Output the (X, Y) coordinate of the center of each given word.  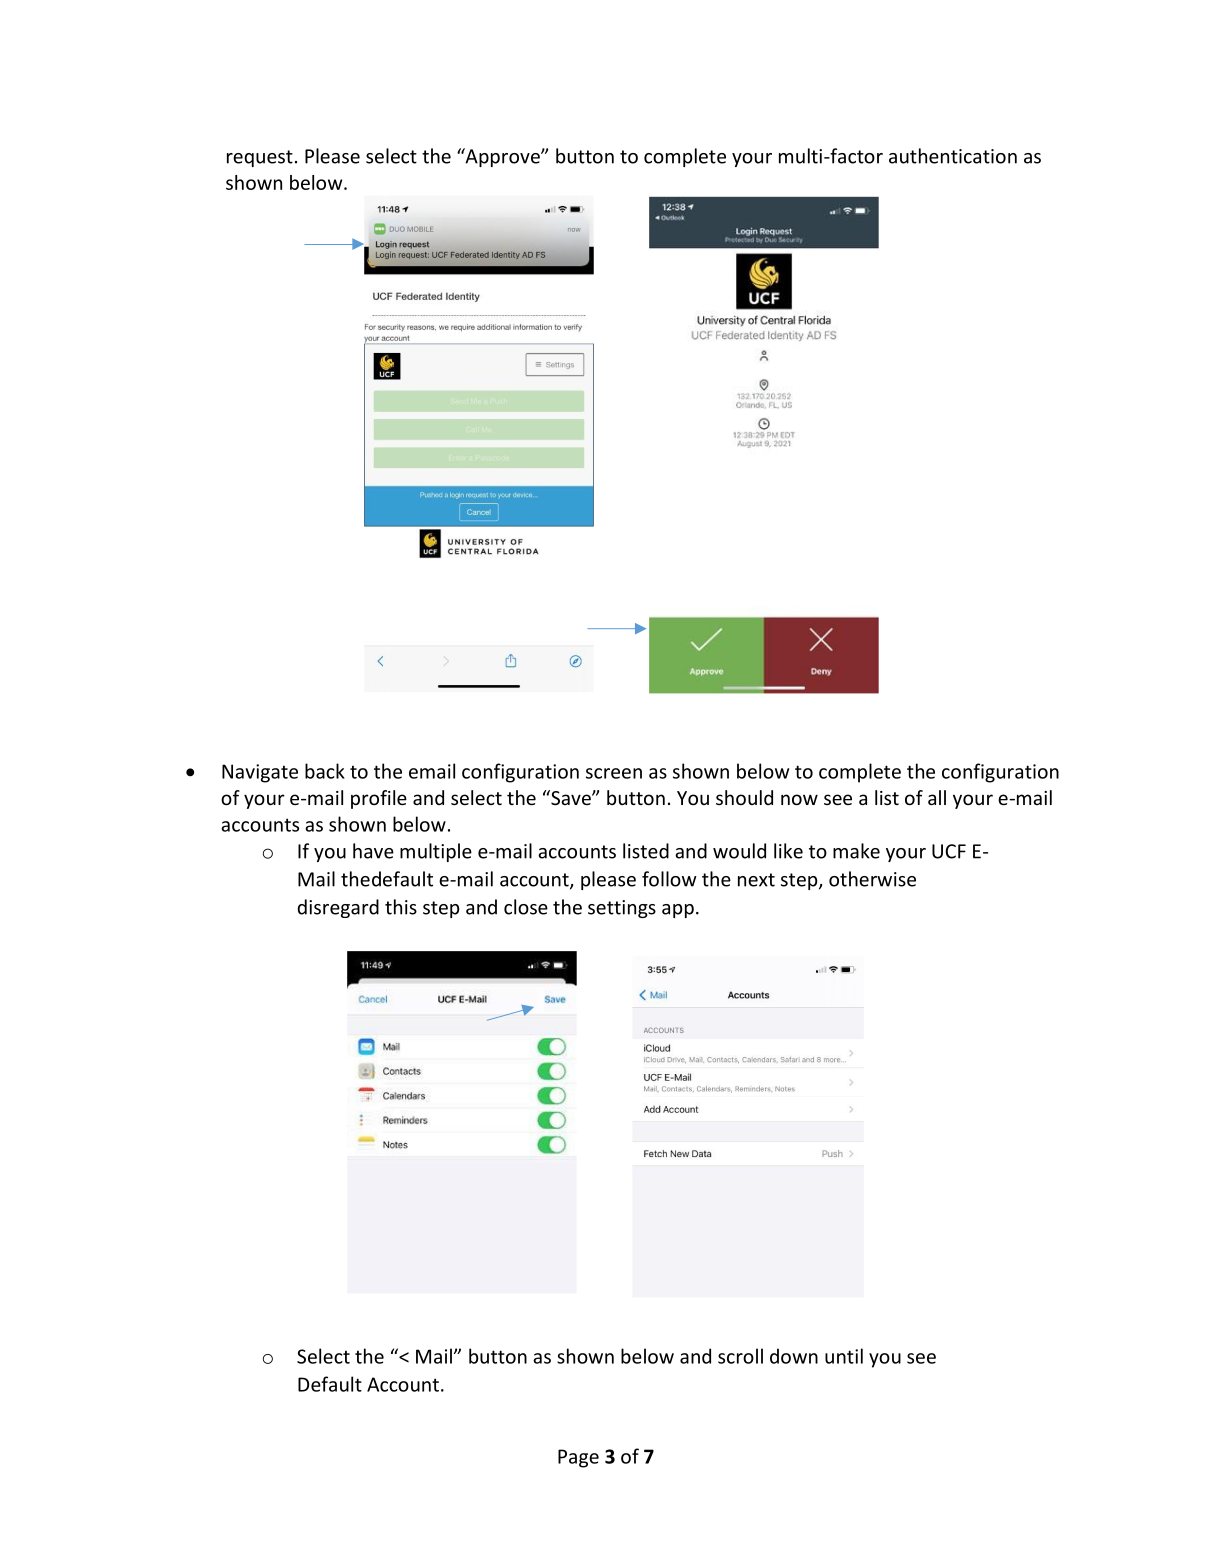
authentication (953, 156)
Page (578, 1458)
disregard (338, 908)
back (325, 771)
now (799, 799)
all (937, 797)
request (260, 158)
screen (614, 773)
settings (622, 909)
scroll (740, 1356)
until (844, 1356)
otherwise (872, 879)
